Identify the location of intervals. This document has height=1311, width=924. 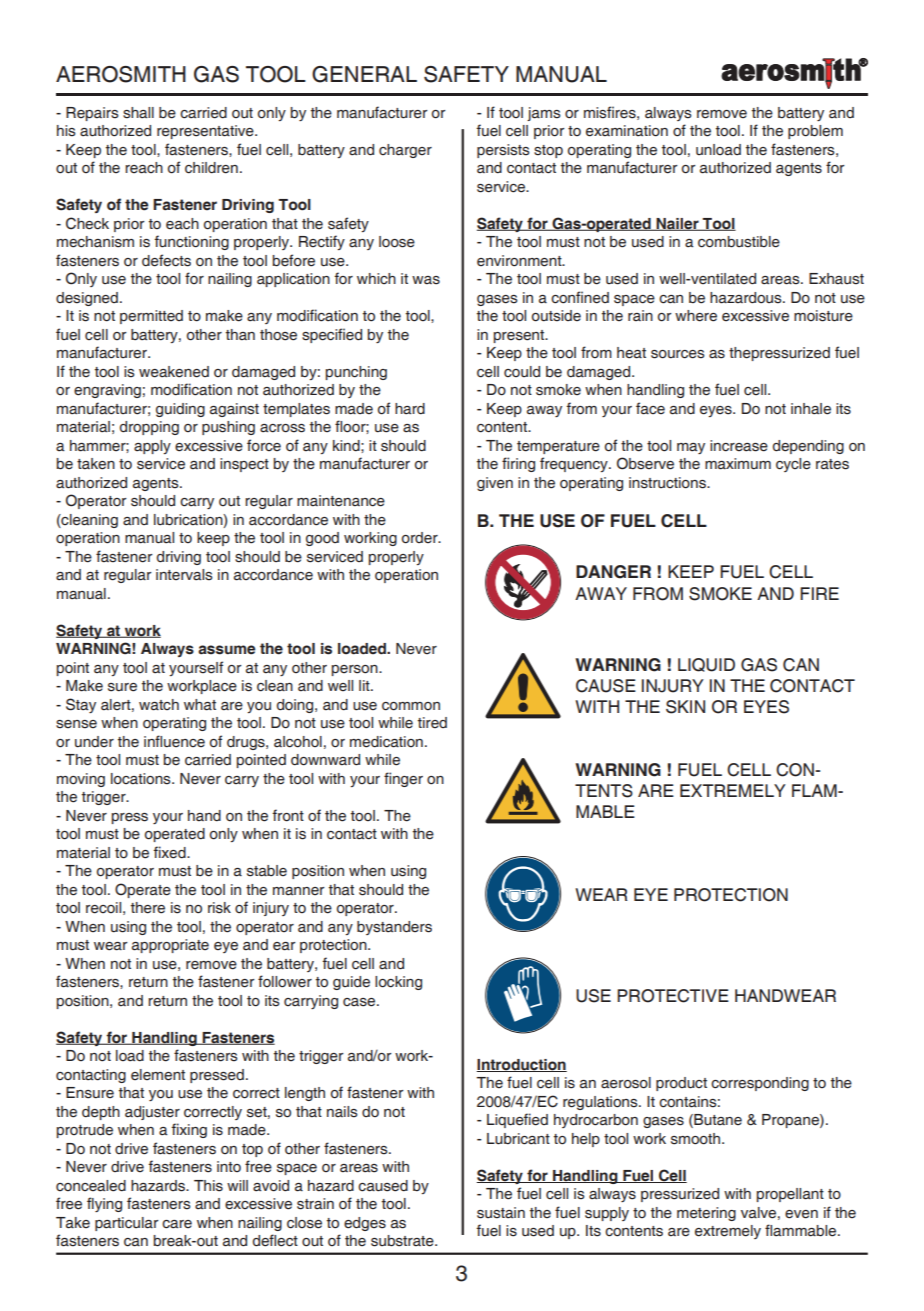
(184, 575).
